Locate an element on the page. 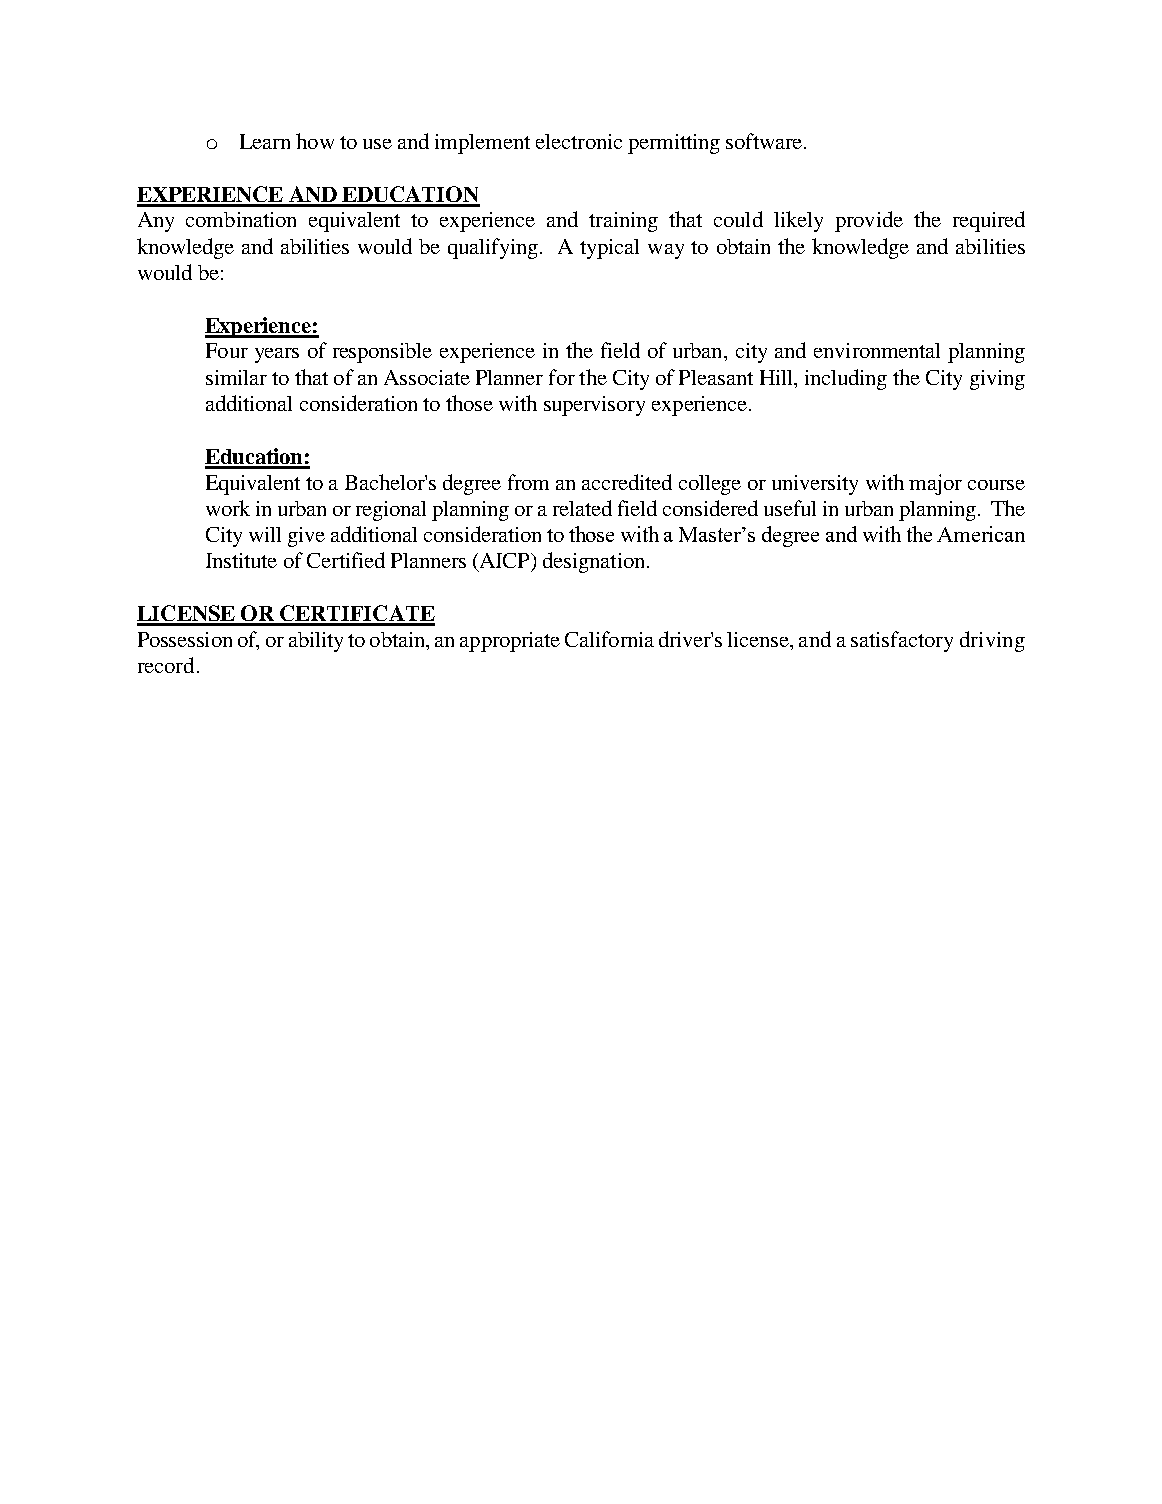  from is located at coordinates (528, 482).
